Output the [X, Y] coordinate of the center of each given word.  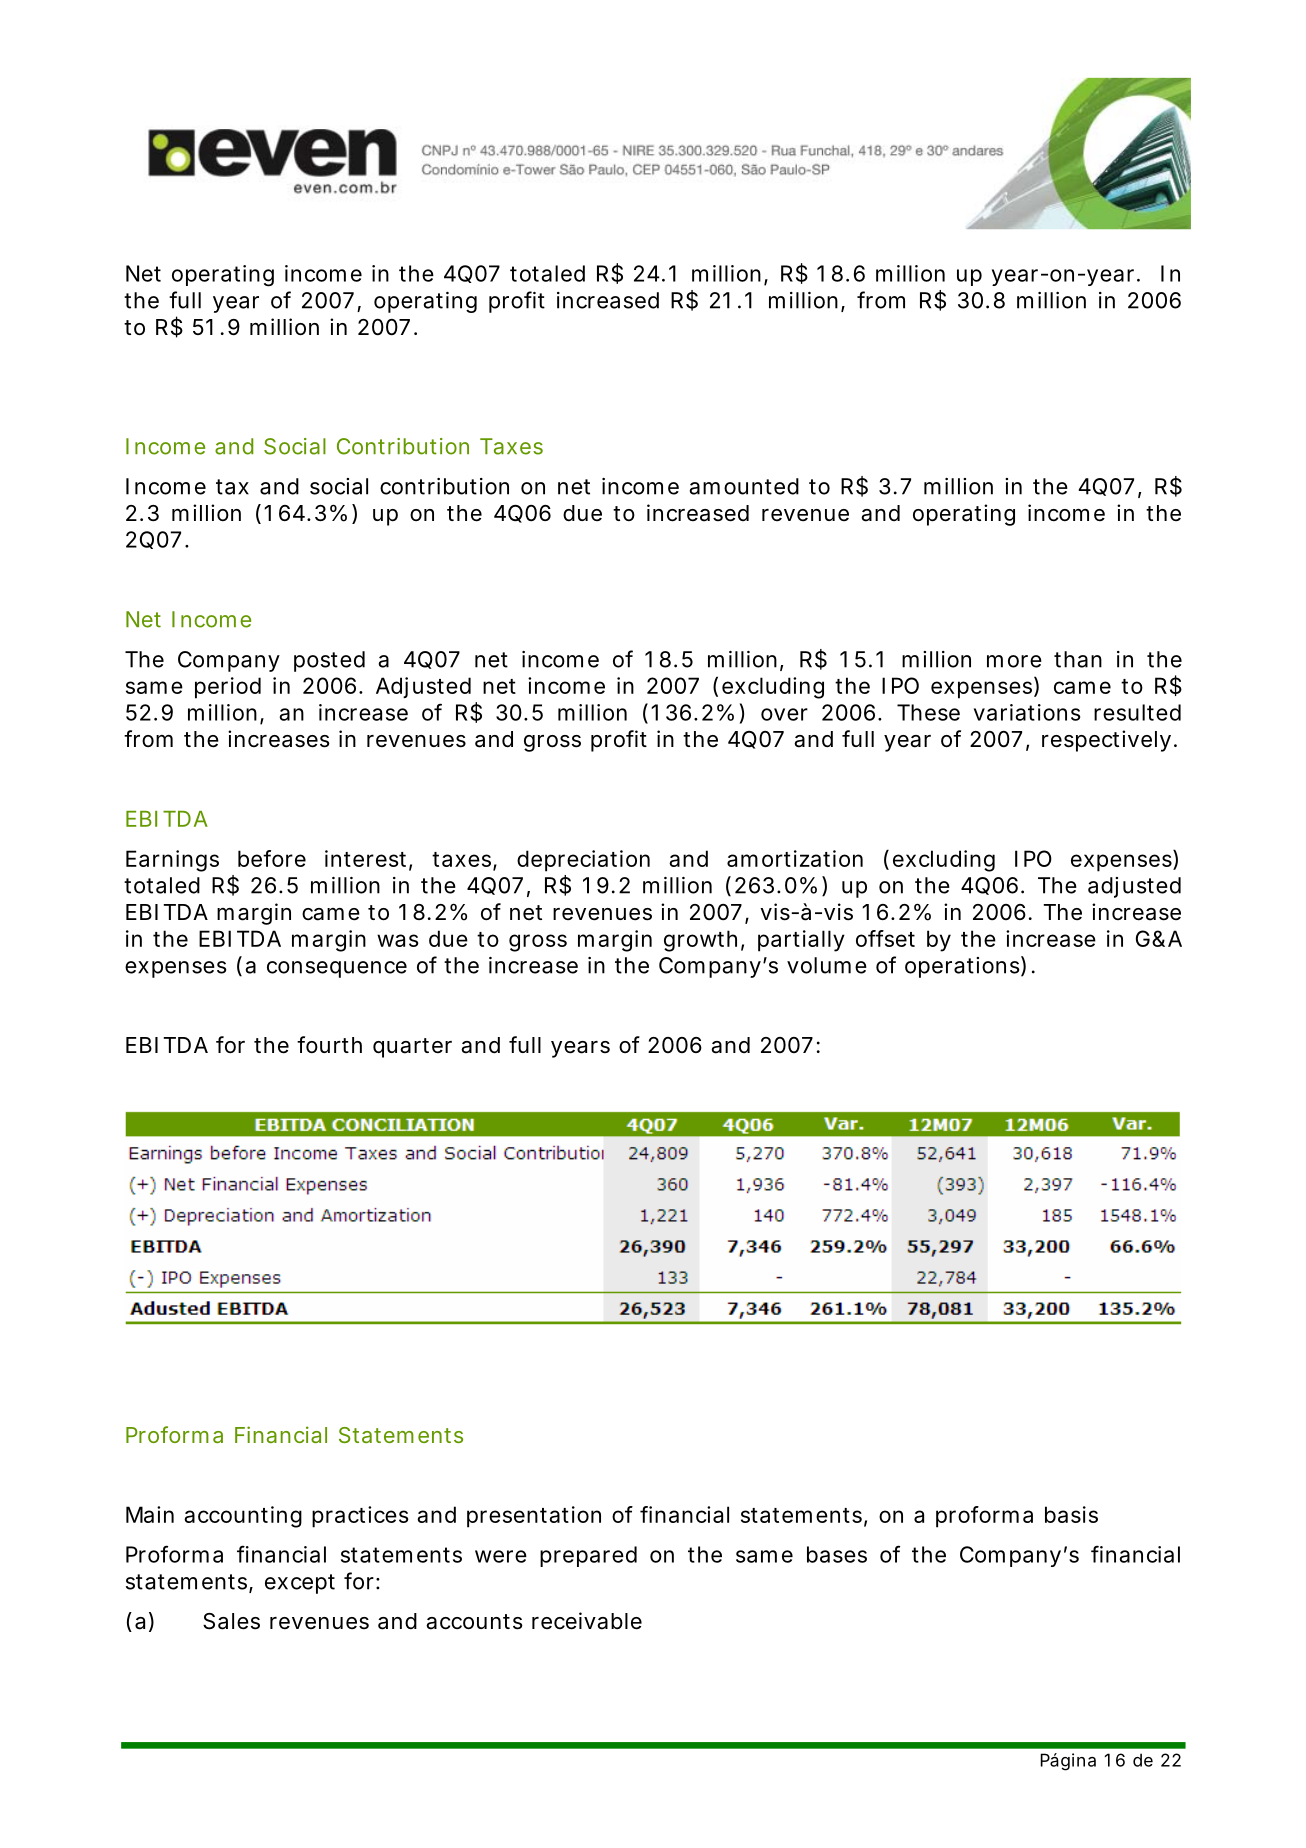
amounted [744, 486]
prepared [588, 1556]
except [300, 1584]
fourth [329, 1044]
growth [700, 941]
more [1014, 661]
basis [1071, 1514]
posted [329, 661]
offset [885, 938]
